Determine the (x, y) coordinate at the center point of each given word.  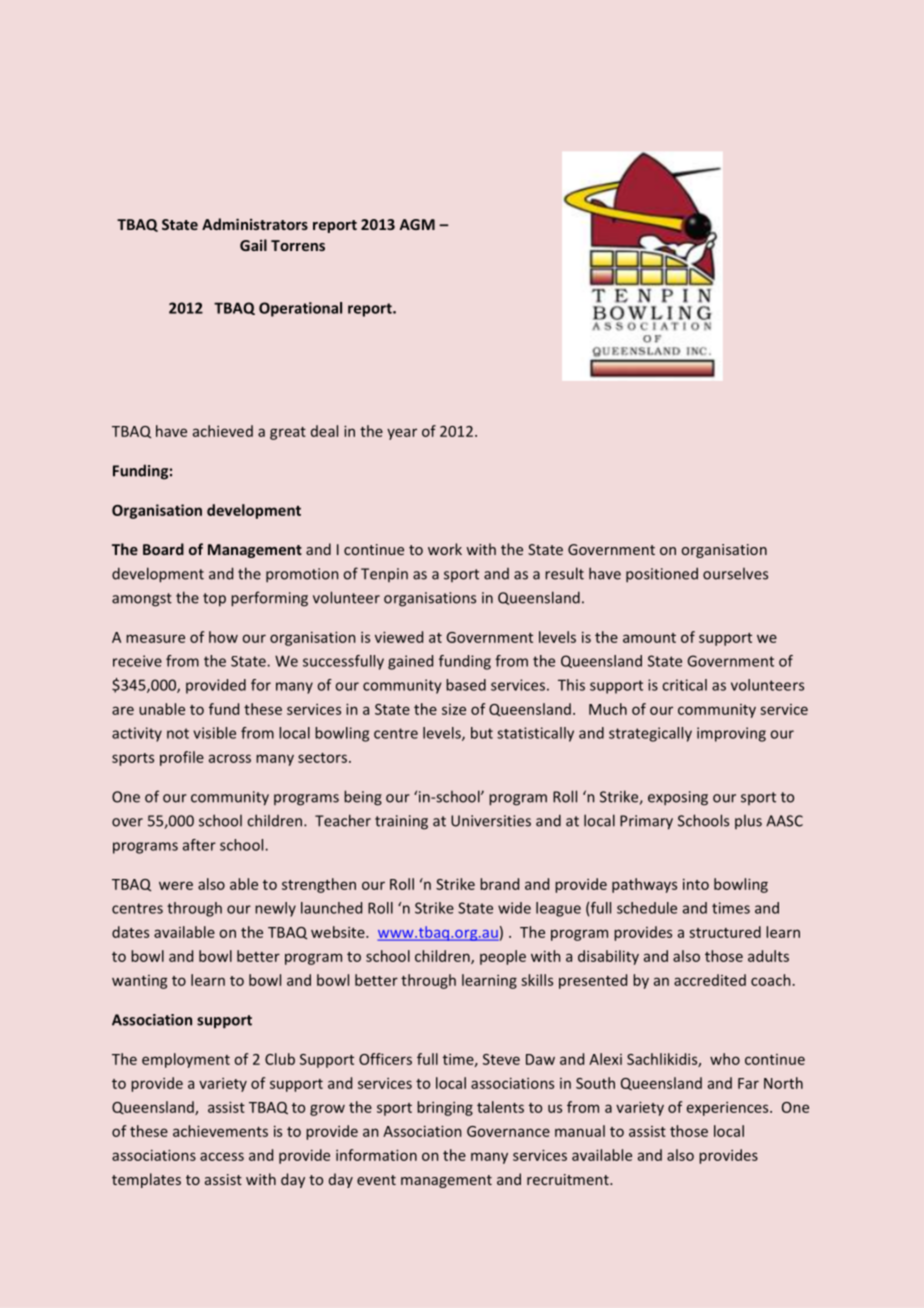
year (402, 434)
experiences (729, 1109)
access (222, 1156)
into (696, 884)
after (199, 845)
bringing (445, 1108)
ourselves (735, 574)
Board (163, 549)
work (445, 549)
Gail (253, 245)
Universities (491, 821)
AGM (417, 224)
